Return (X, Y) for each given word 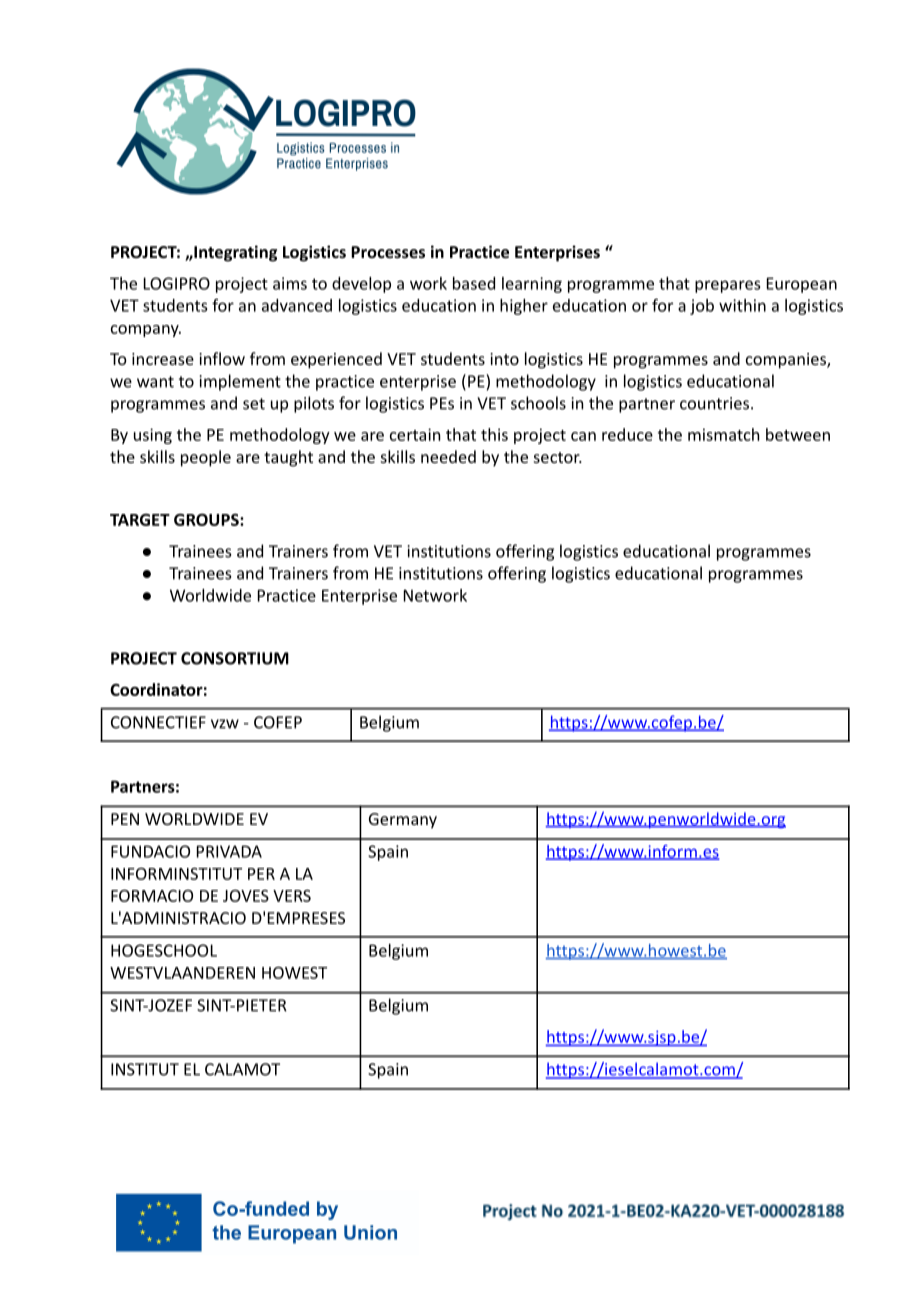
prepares (727, 286)
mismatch (723, 434)
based (474, 283)
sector (558, 457)
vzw (225, 724)
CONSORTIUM (235, 658)
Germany (403, 821)
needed (448, 456)
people (206, 458)
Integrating (234, 253)
